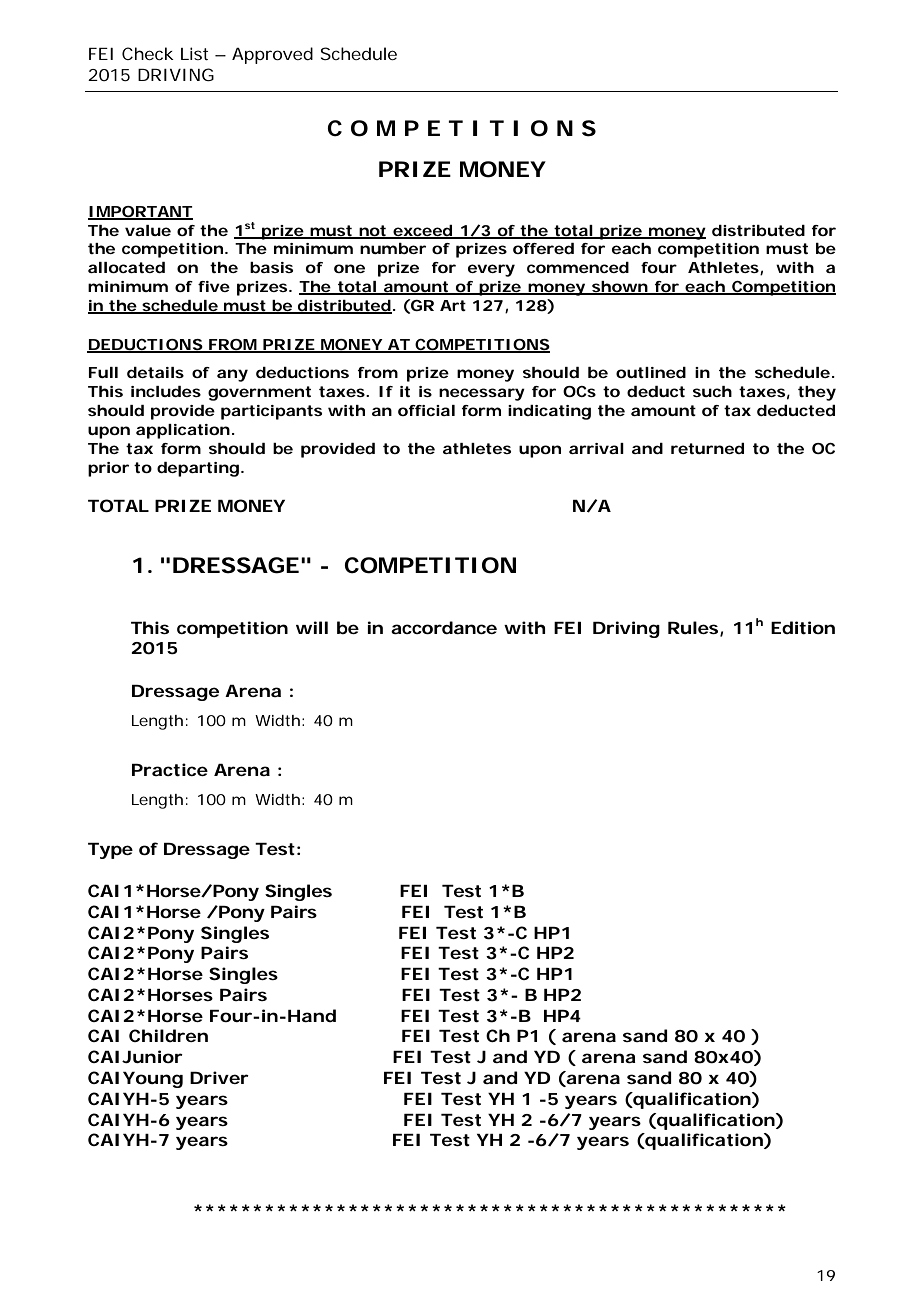  I want to click on Driver, so click(219, 1077).
